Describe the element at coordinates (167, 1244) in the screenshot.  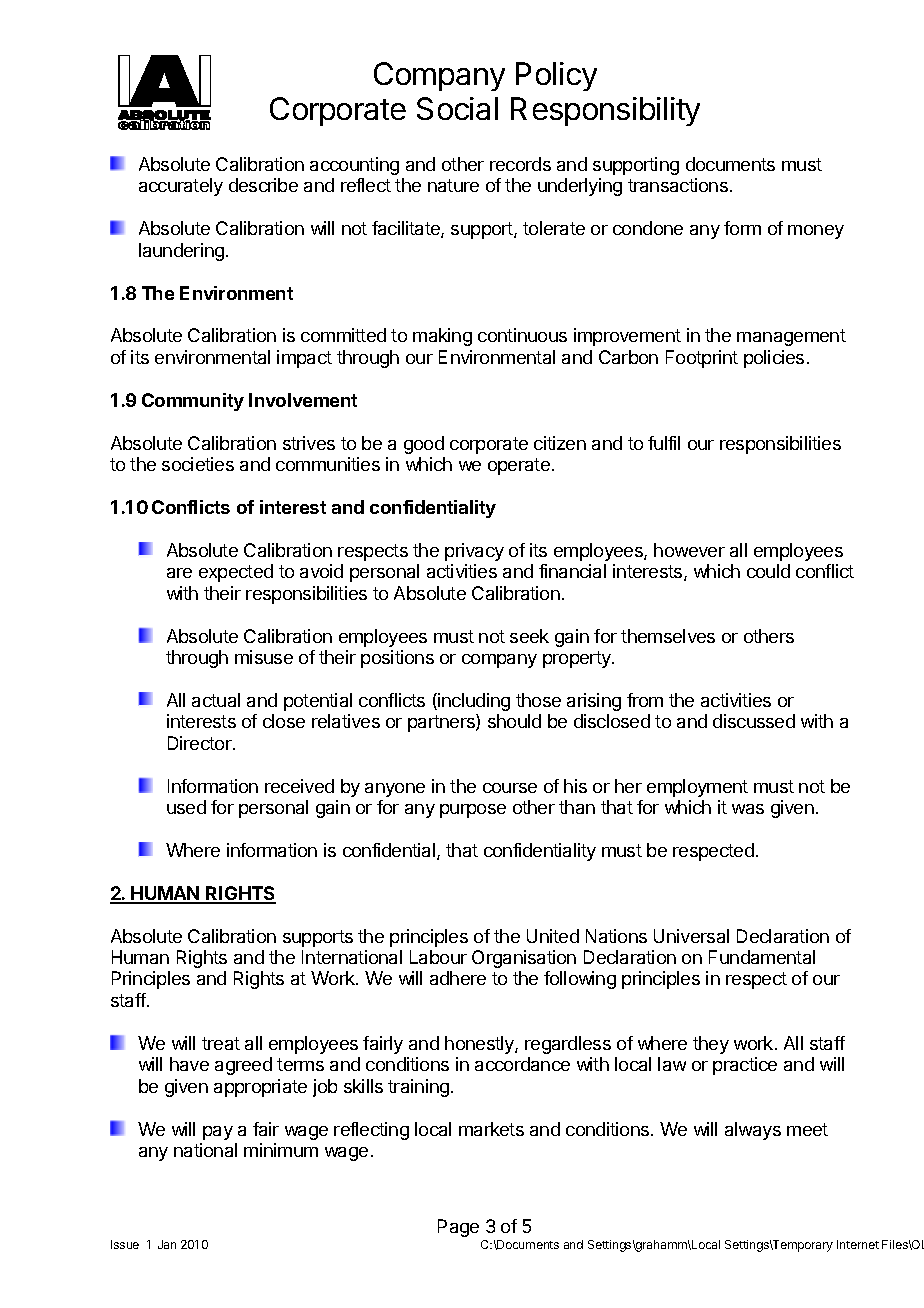
I see `Jan` at that location.
